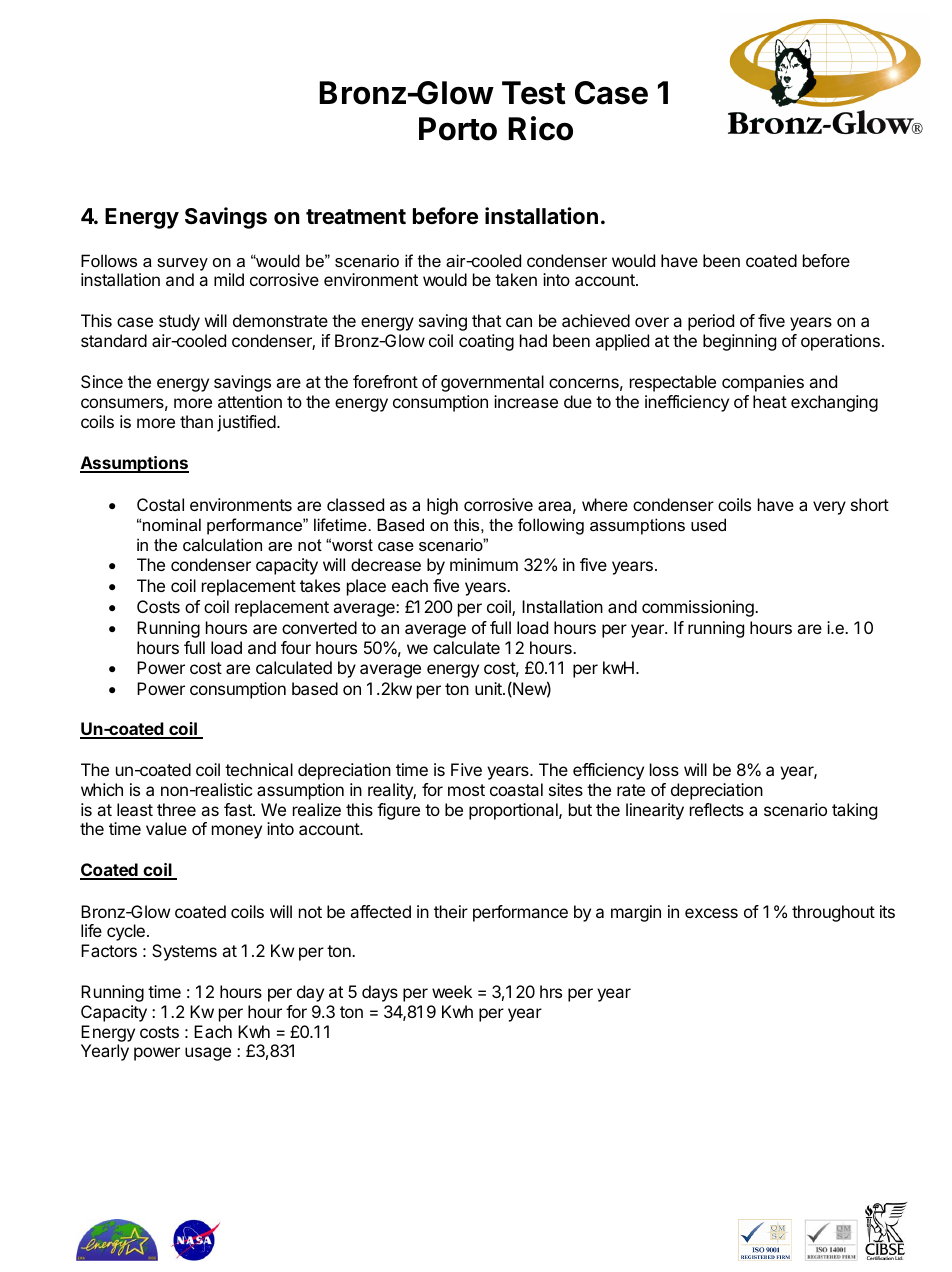  What do you see at coordinates (540, 128) in the screenshot?
I see `Rico` at bounding box center [540, 128].
